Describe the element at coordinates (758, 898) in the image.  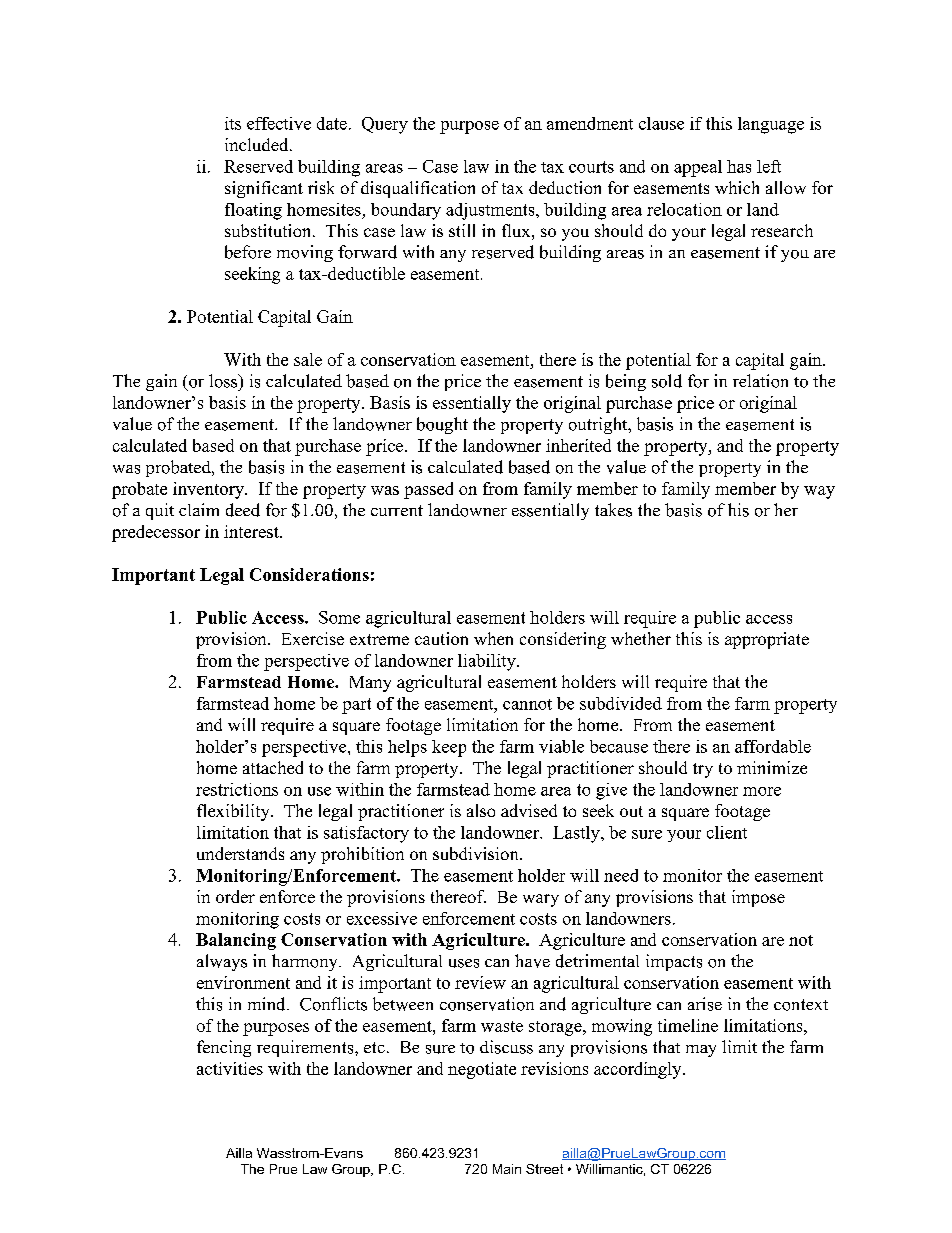
I see `impose` at that location.
